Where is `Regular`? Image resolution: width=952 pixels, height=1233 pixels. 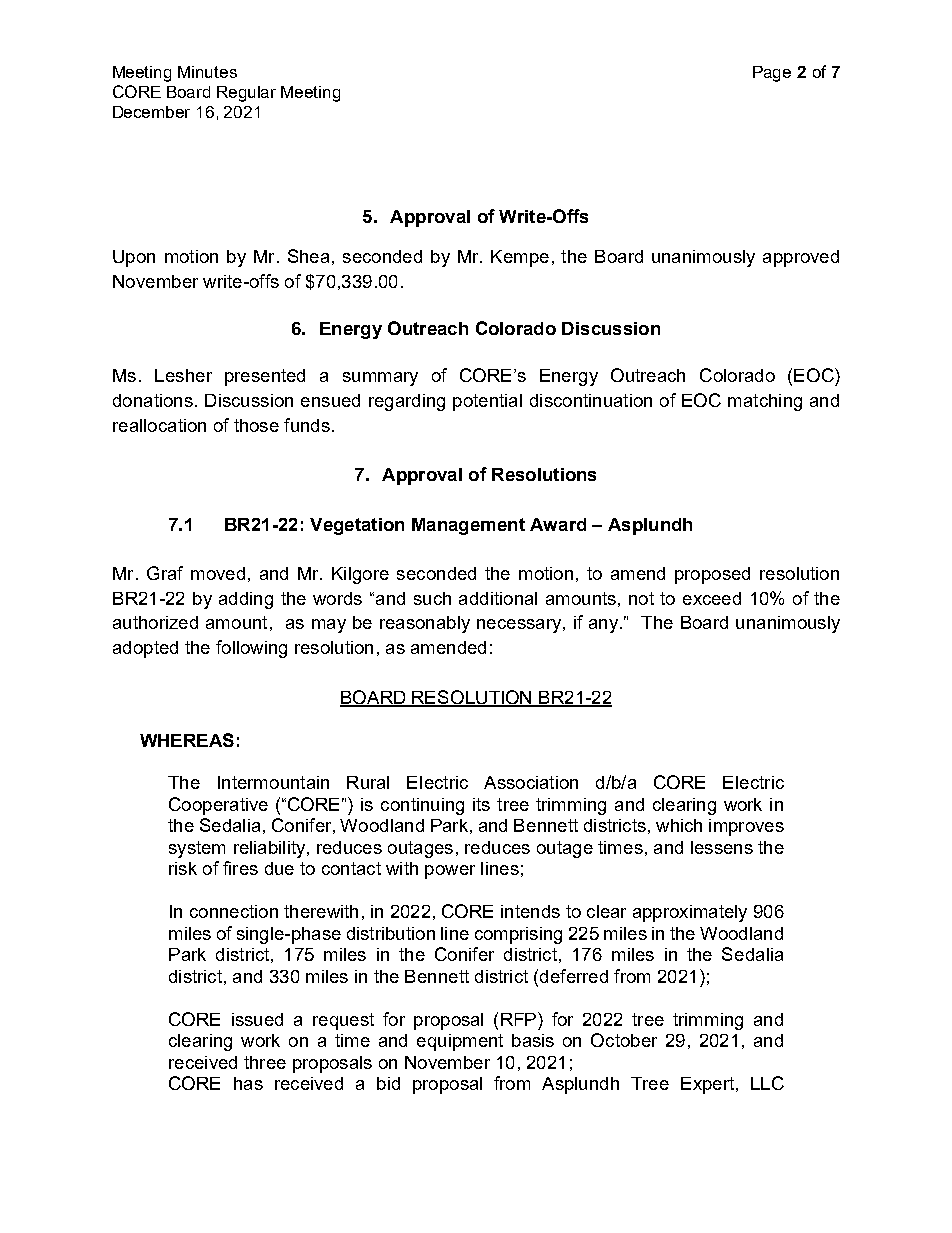
Regular is located at coordinates (246, 94).
